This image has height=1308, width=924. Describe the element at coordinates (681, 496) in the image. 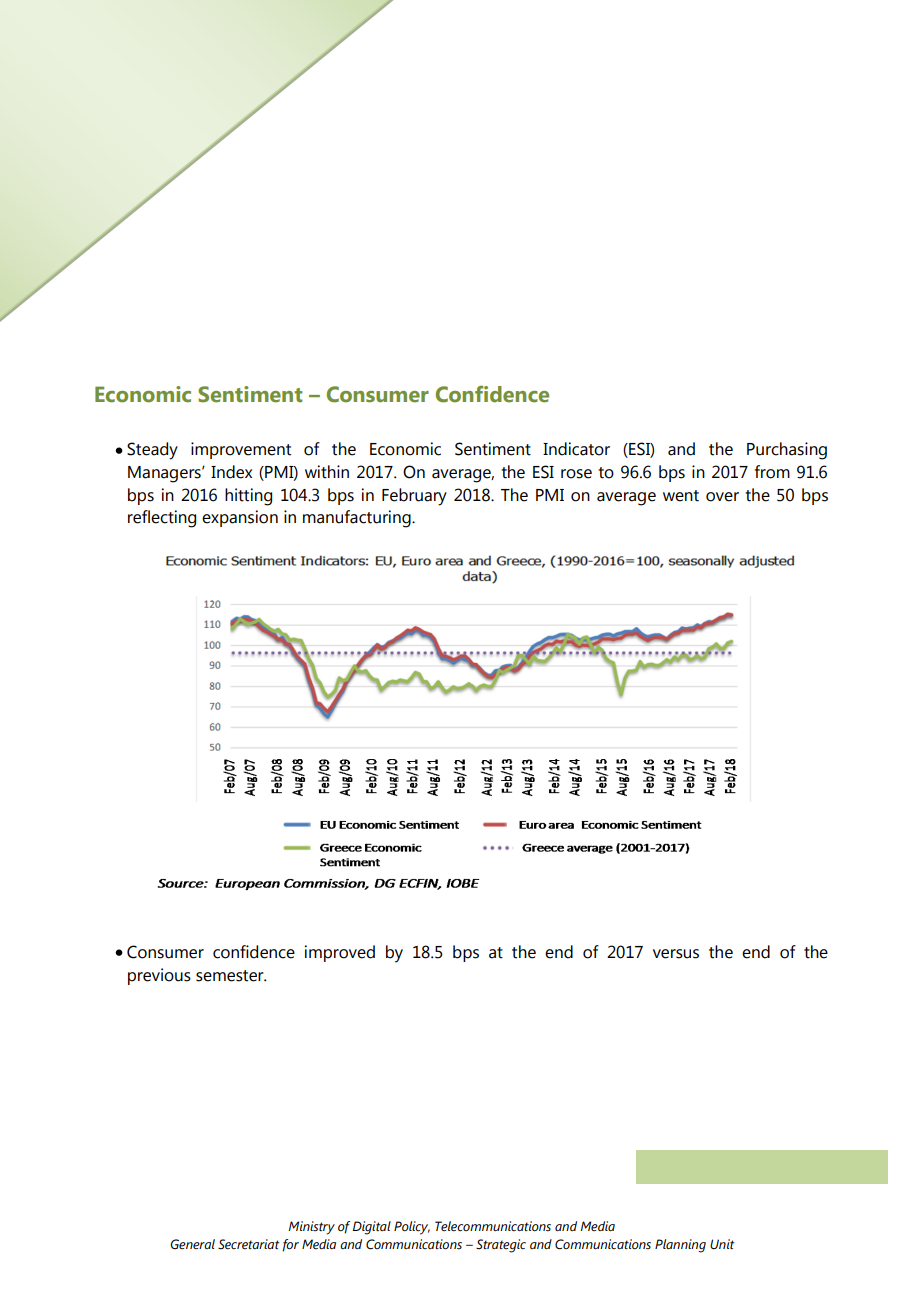

I see `went` at that location.
